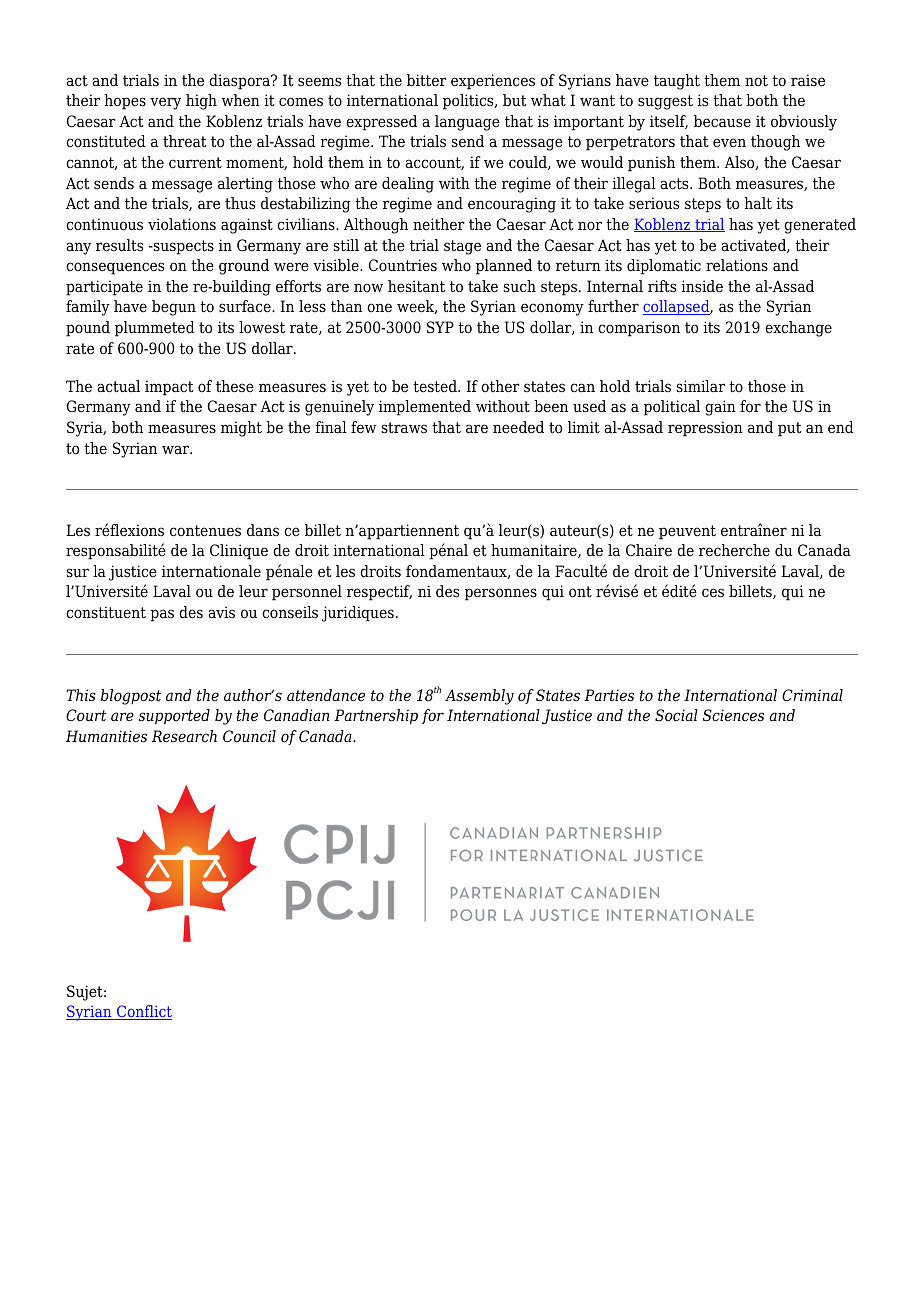 This image has width=924, height=1308. What do you see at coordinates (469, 102) in the image?
I see `politics` at bounding box center [469, 102].
